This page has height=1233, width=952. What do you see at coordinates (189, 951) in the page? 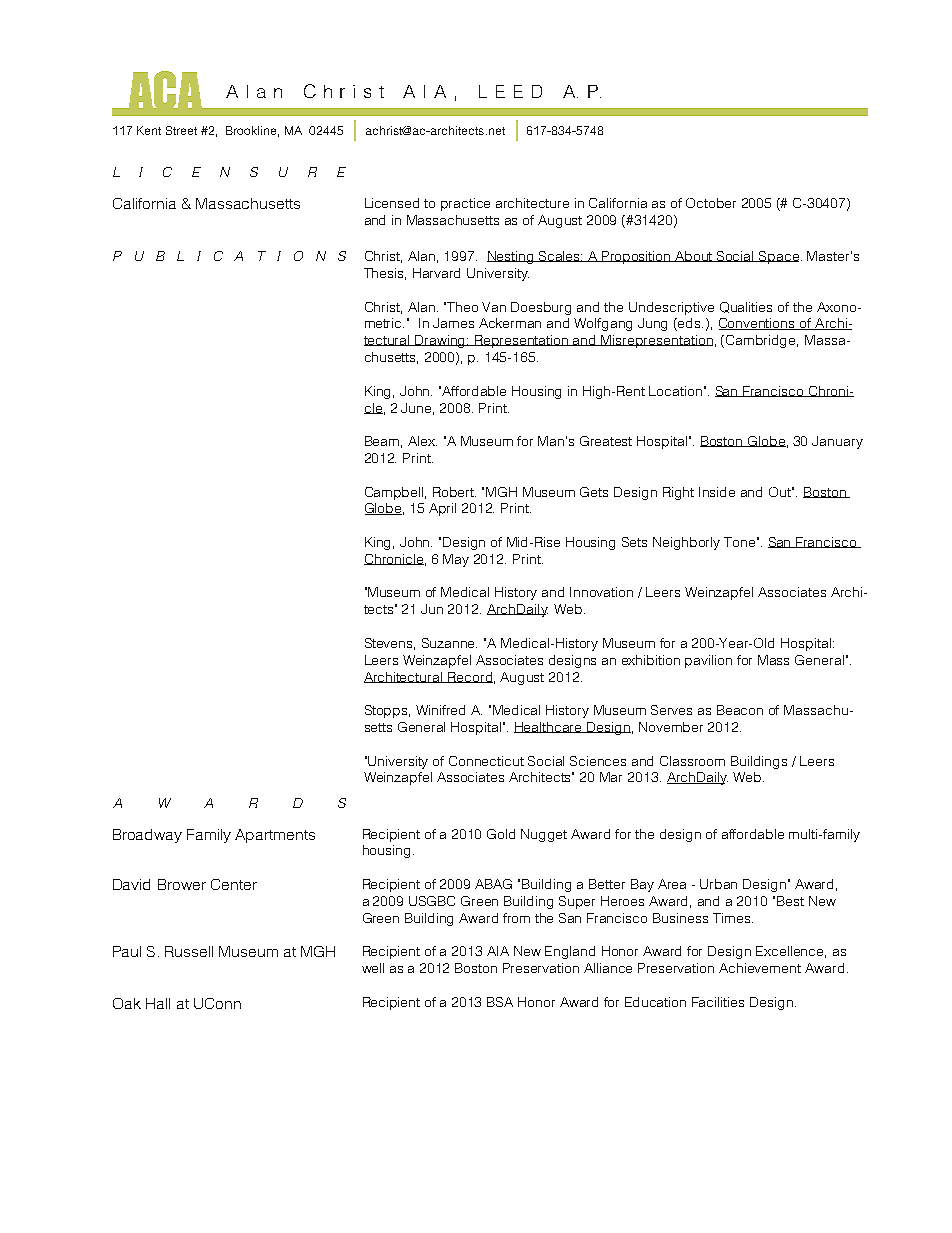
I see `Russell` at bounding box center [189, 951].
